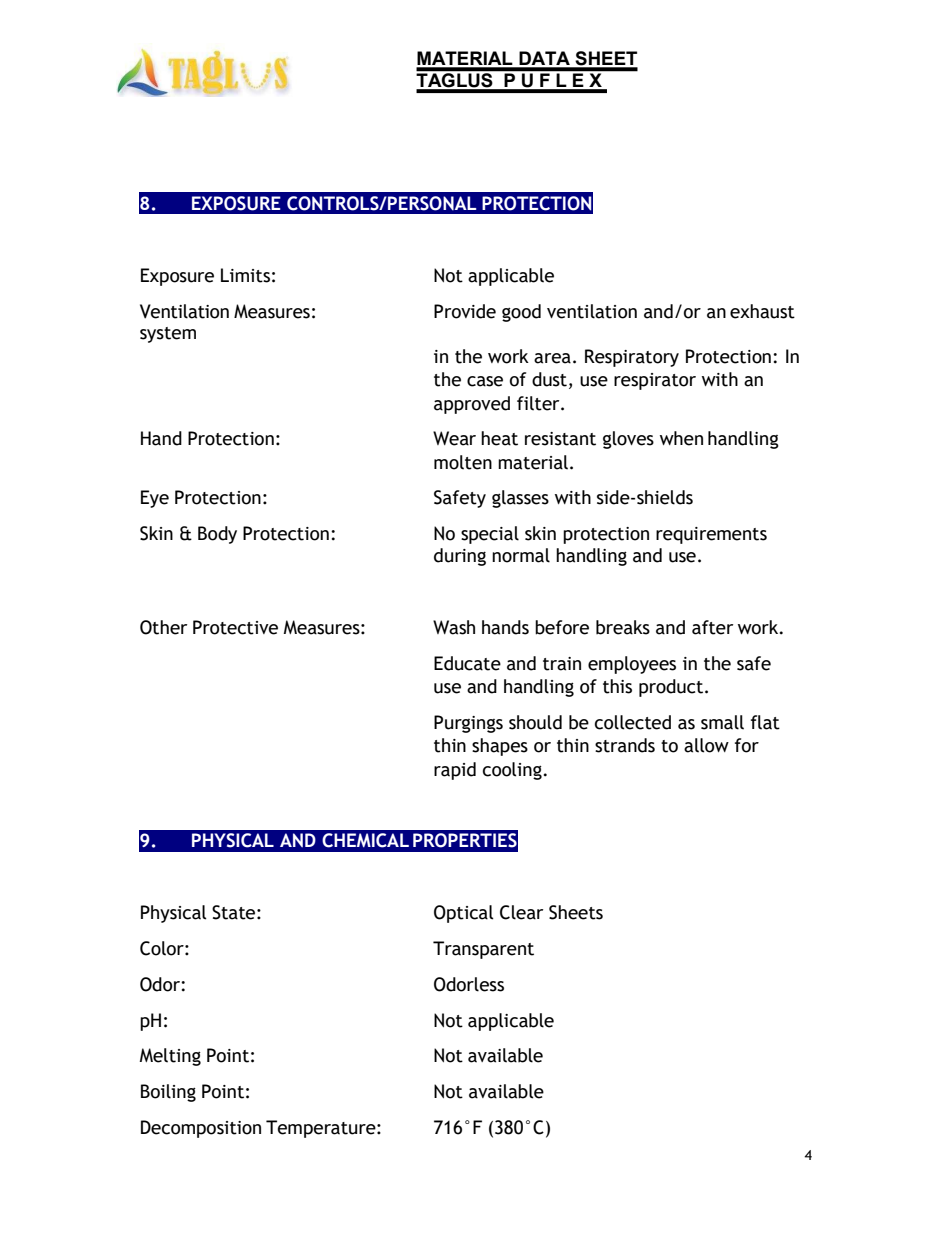 The width and height of the page is (952, 1233). What do you see at coordinates (672, 688) in the page?
I see `product` at bounding box center [672, 688].
